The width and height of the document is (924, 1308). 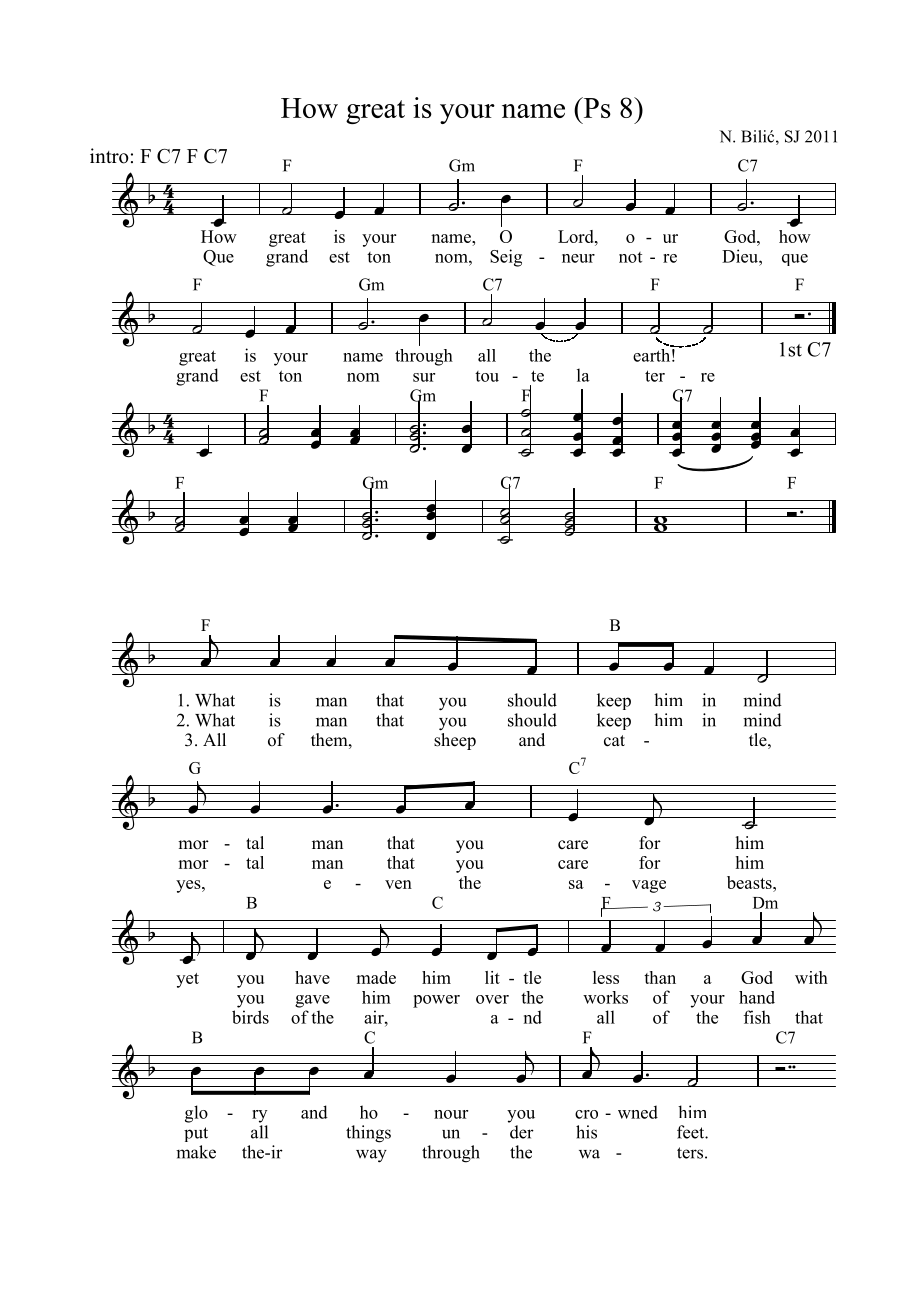 What do you see at coordinates (398, 884) in the document?
I see `ven` at bounding box center [398, 884].
